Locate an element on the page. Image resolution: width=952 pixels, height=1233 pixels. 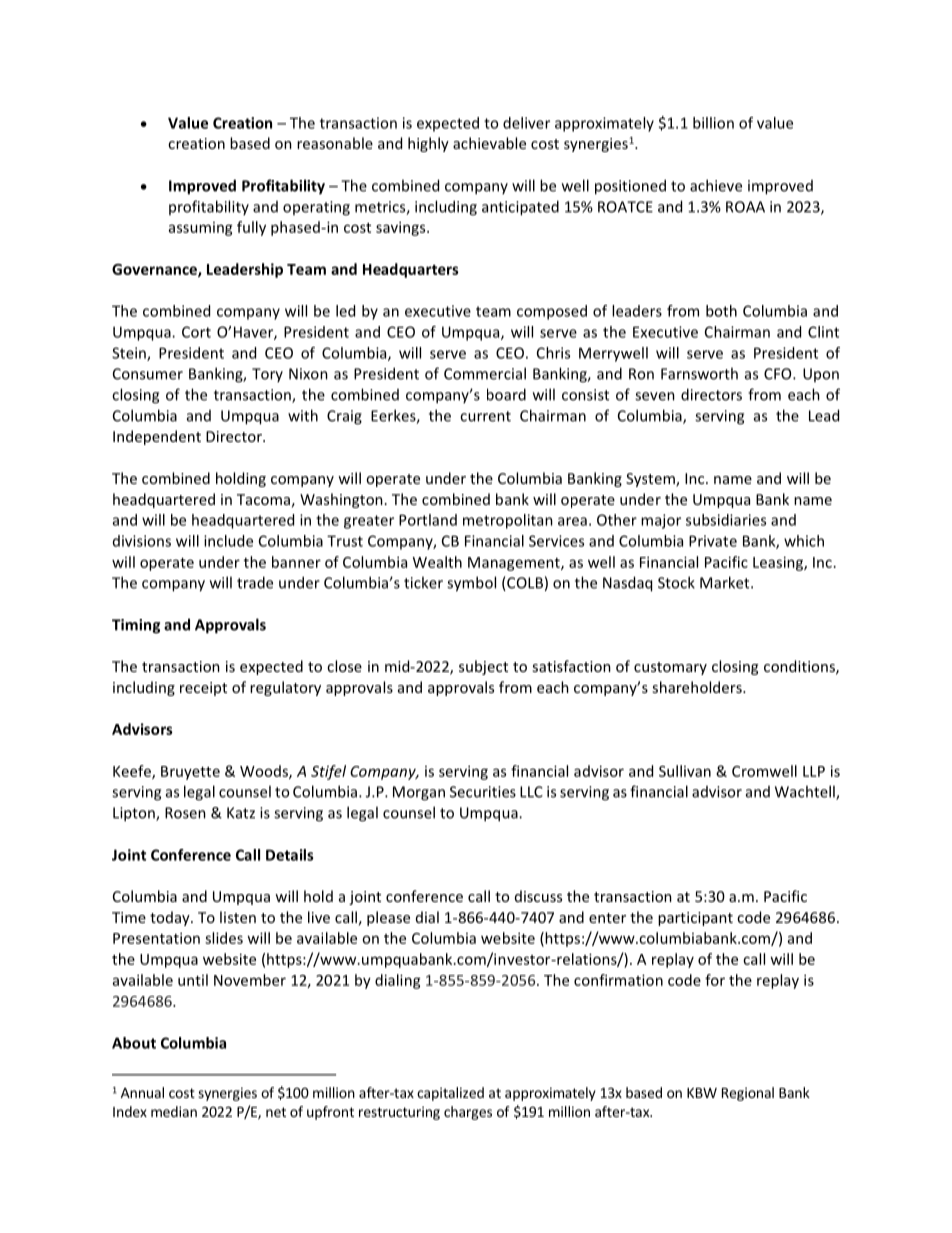
achievable is located at coordinates (489, 143).
